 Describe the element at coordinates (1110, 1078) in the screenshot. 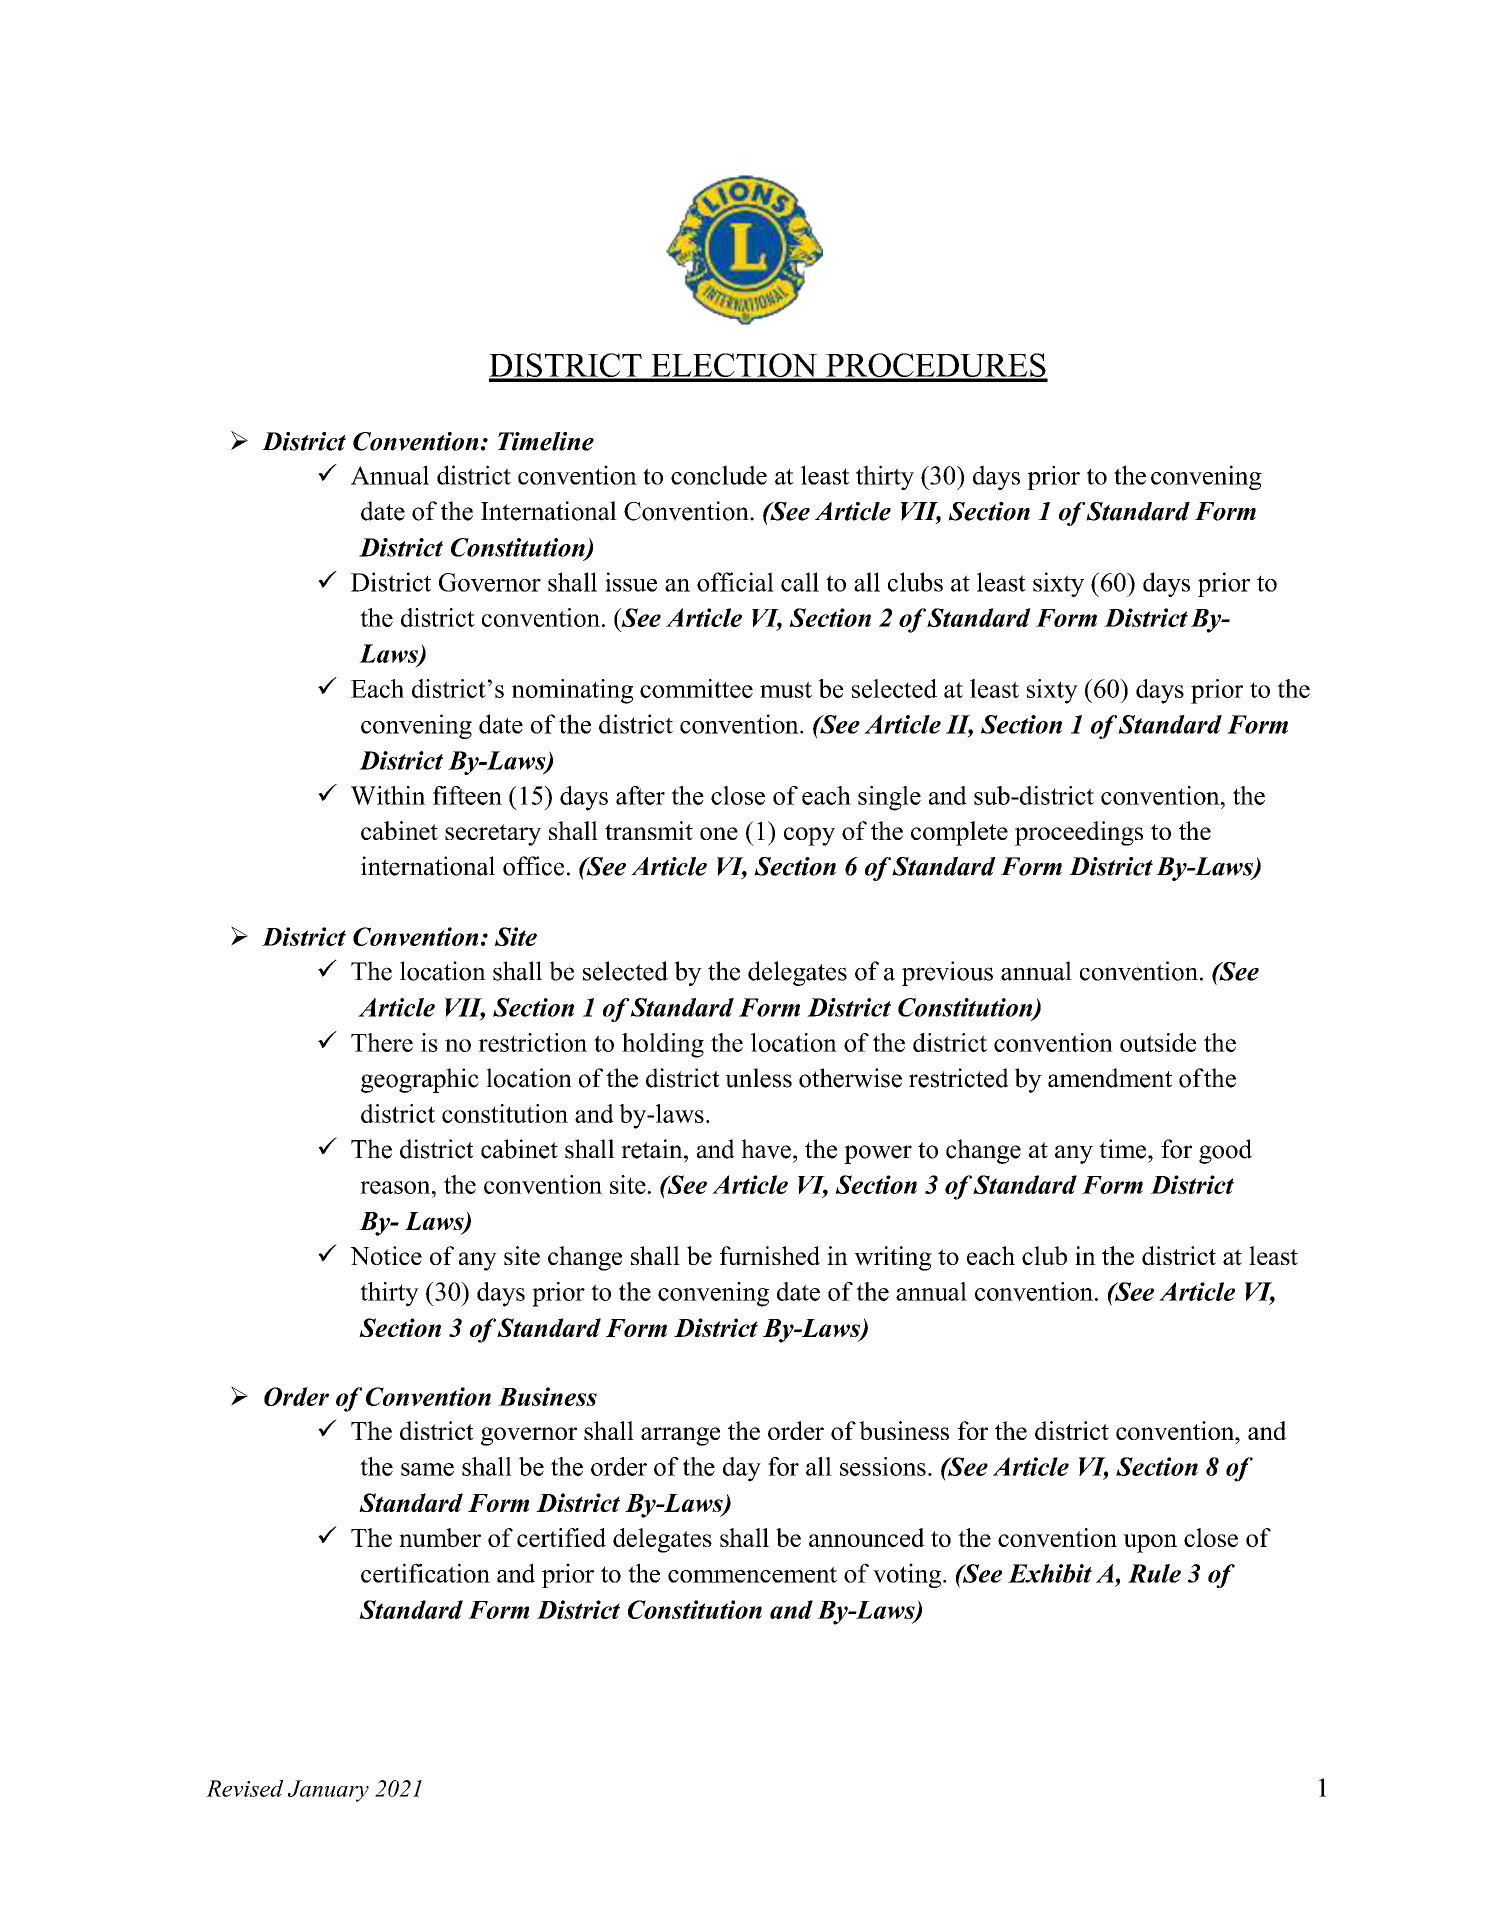

I see `amendment` at that location.
